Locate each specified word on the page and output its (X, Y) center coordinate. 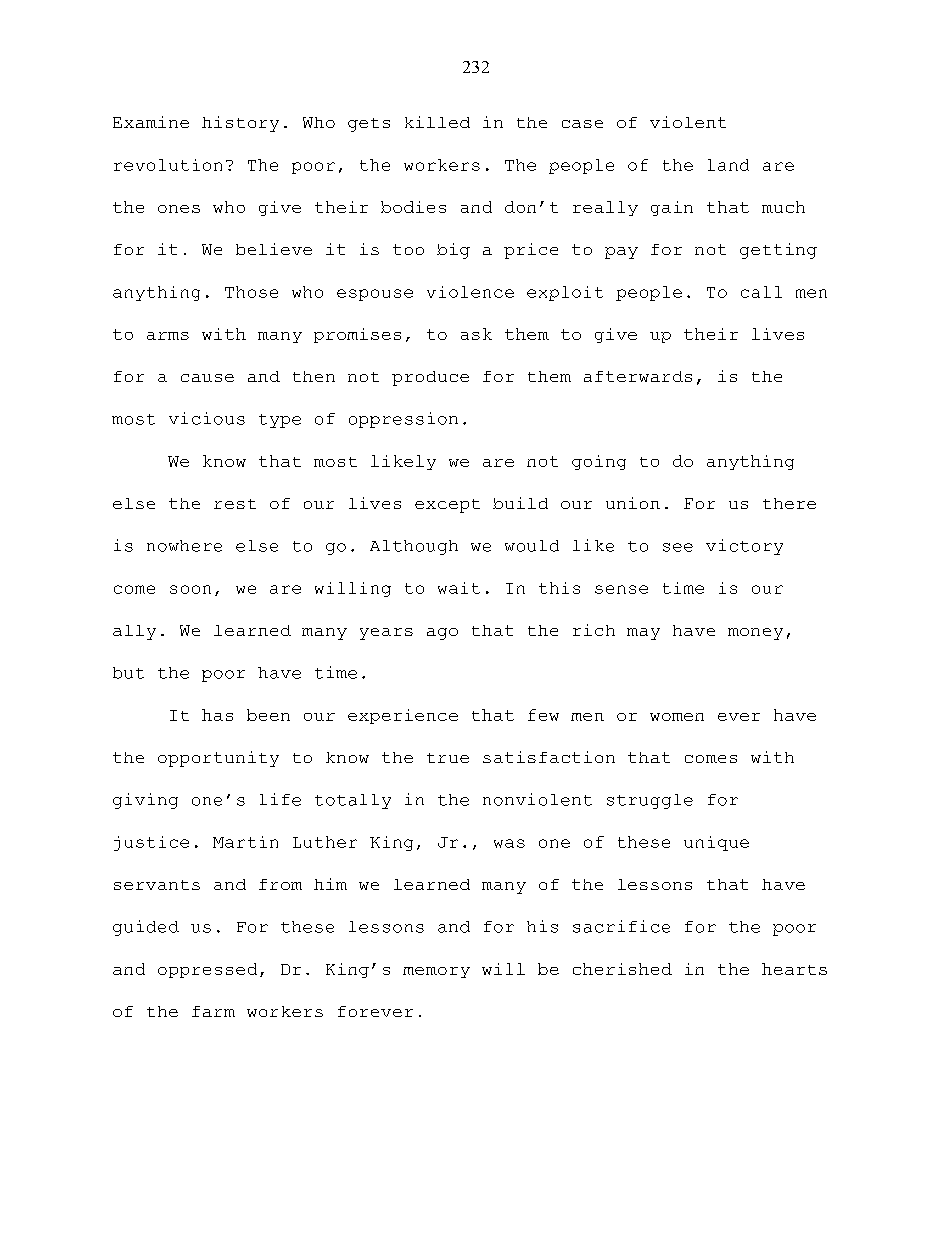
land (728, 165)
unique (716, 843)
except (447, 506)
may (643, 634)
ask (476, 334)
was (509, 843)
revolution (168, 165)
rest (235, 504)
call (761, 292)
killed (437, 122)
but (128, 673)
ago (442, 634)
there (789, 503)
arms (168, 336)
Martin (245, 842)
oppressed (207, 970)
